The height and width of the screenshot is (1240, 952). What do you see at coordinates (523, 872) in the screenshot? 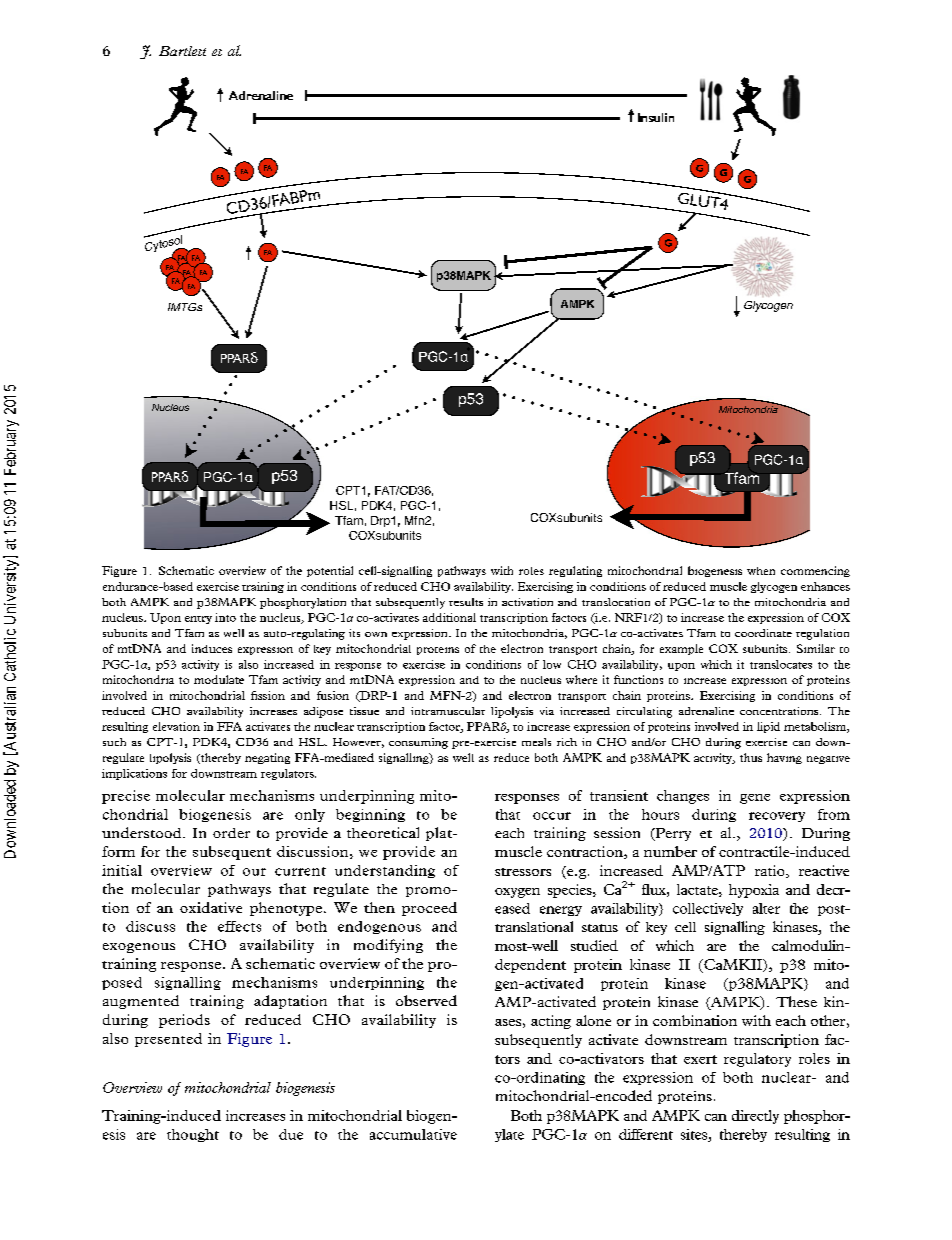
I see `stressors` at bounding box center [523, 872].
